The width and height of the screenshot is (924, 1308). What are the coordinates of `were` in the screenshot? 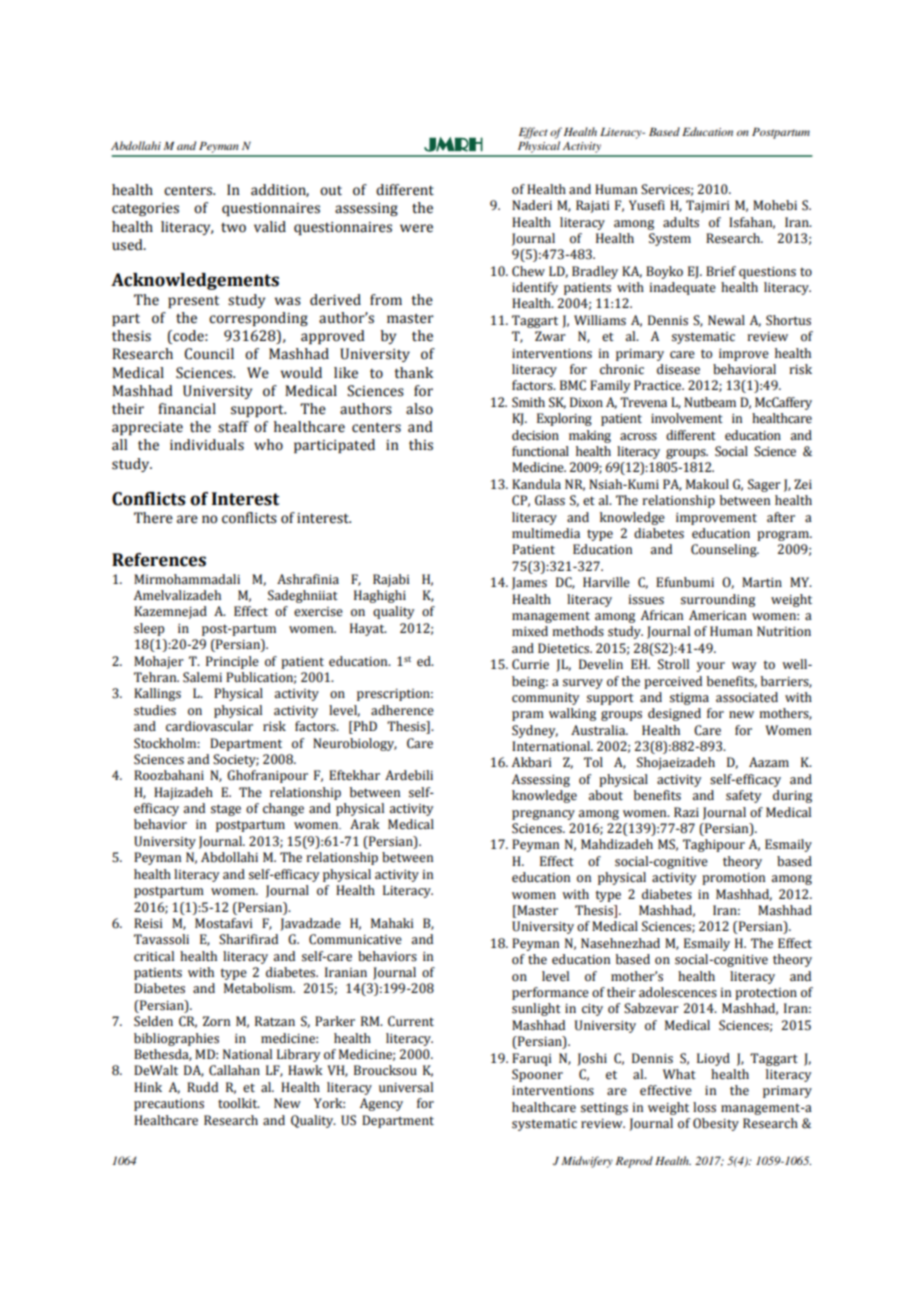 It's located at (416, 228).
